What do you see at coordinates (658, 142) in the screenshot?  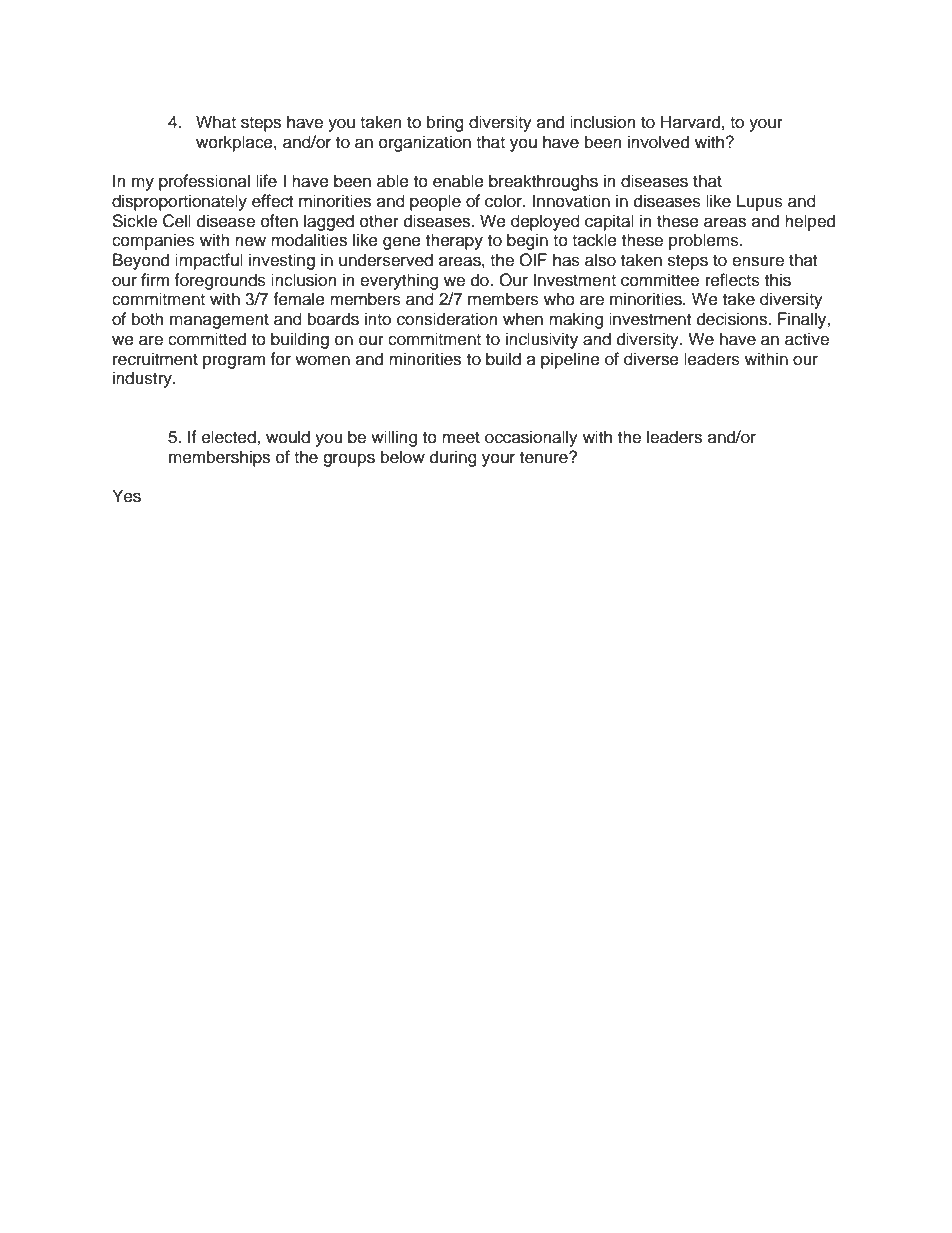 I see `involved` at bounding box center [658, 142].
